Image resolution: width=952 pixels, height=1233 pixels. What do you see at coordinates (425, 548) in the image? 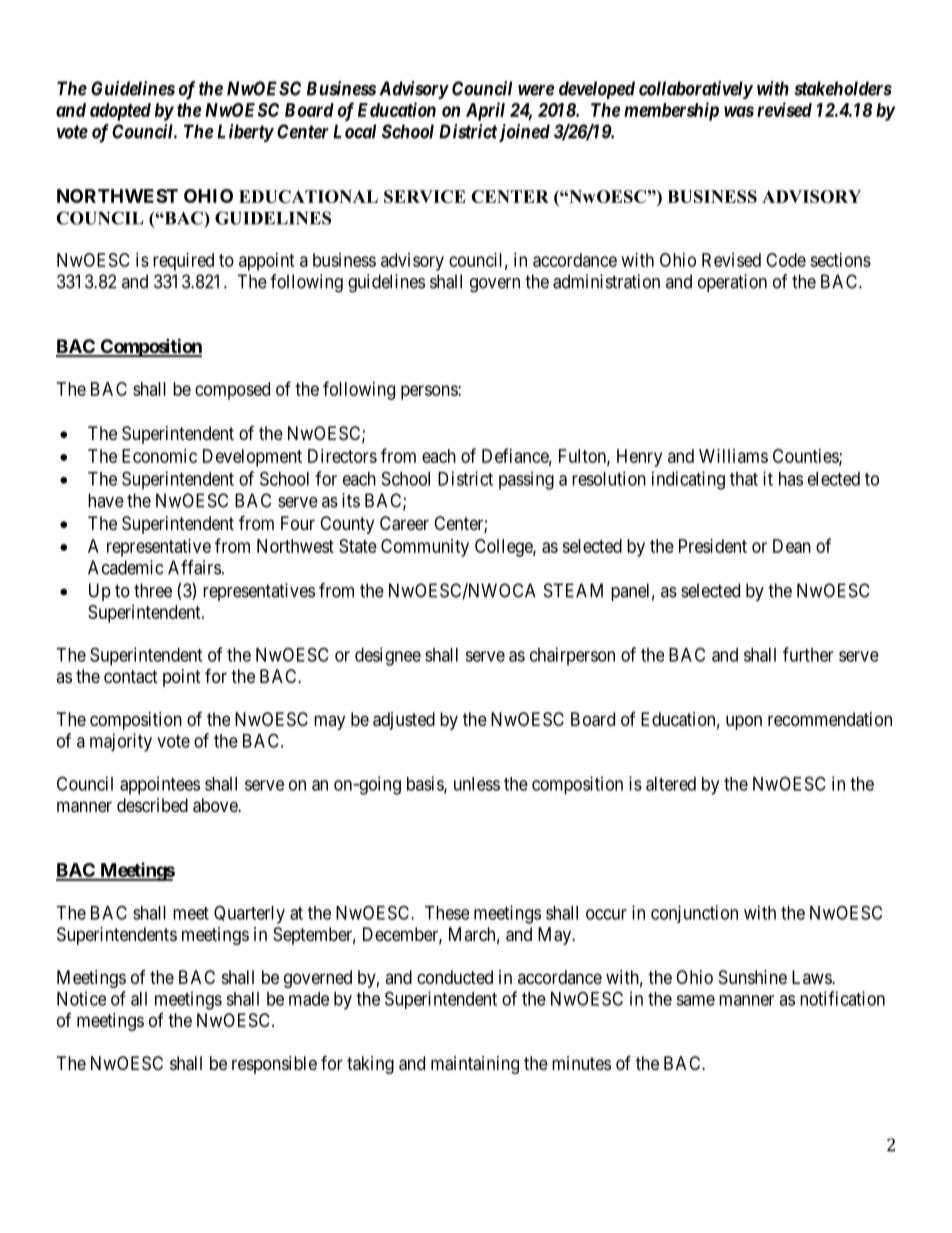
I see `Community` at bounding box center [425, 548].
